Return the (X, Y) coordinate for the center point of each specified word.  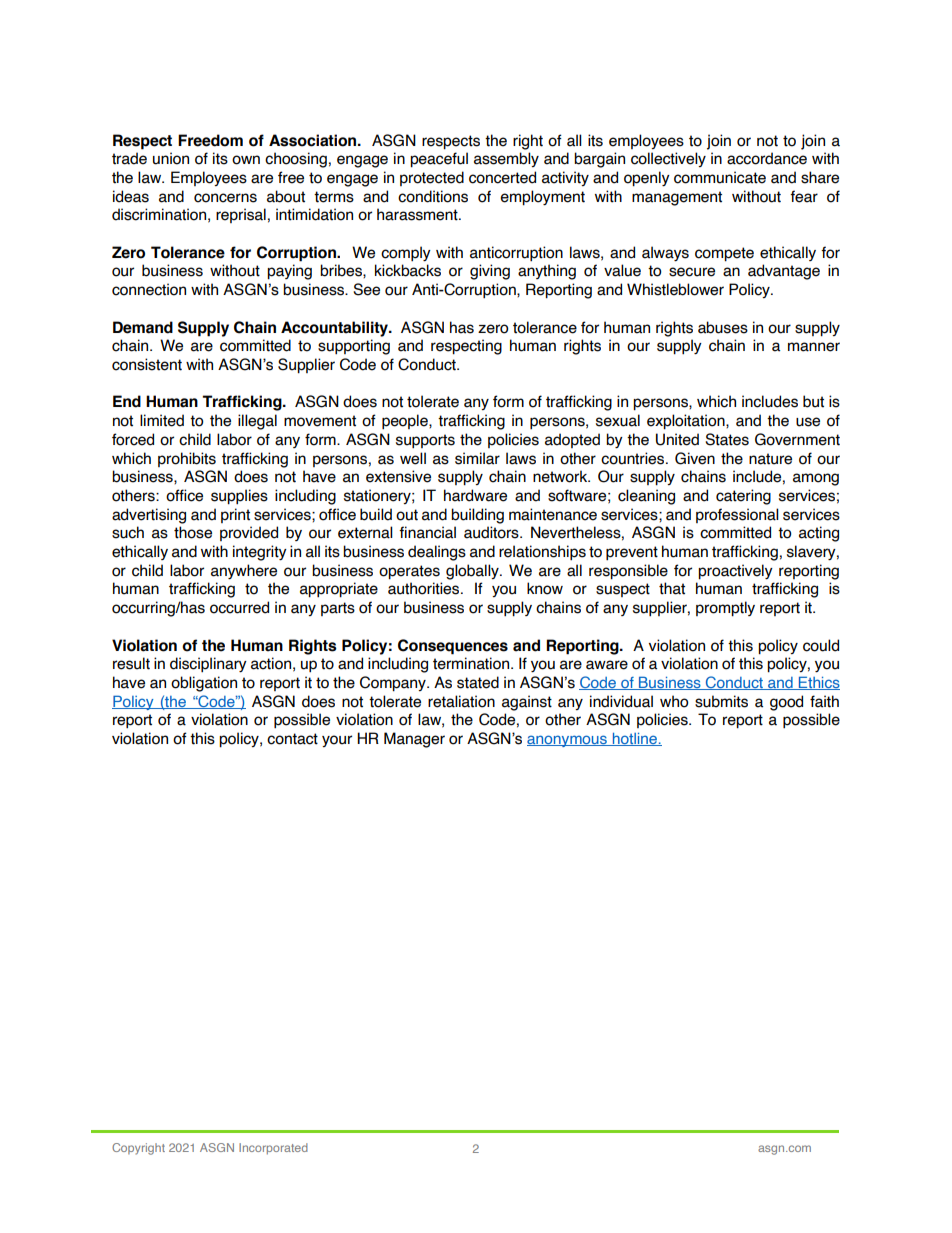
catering (743, 497)
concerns (225, 198)
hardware (475, 495)
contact (292, 739)
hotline (634, 739)
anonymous (568, 741)
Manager (414, 740)
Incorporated (273, 1149)
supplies (239, 497)
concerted (502, 177)
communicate (720, 177)
